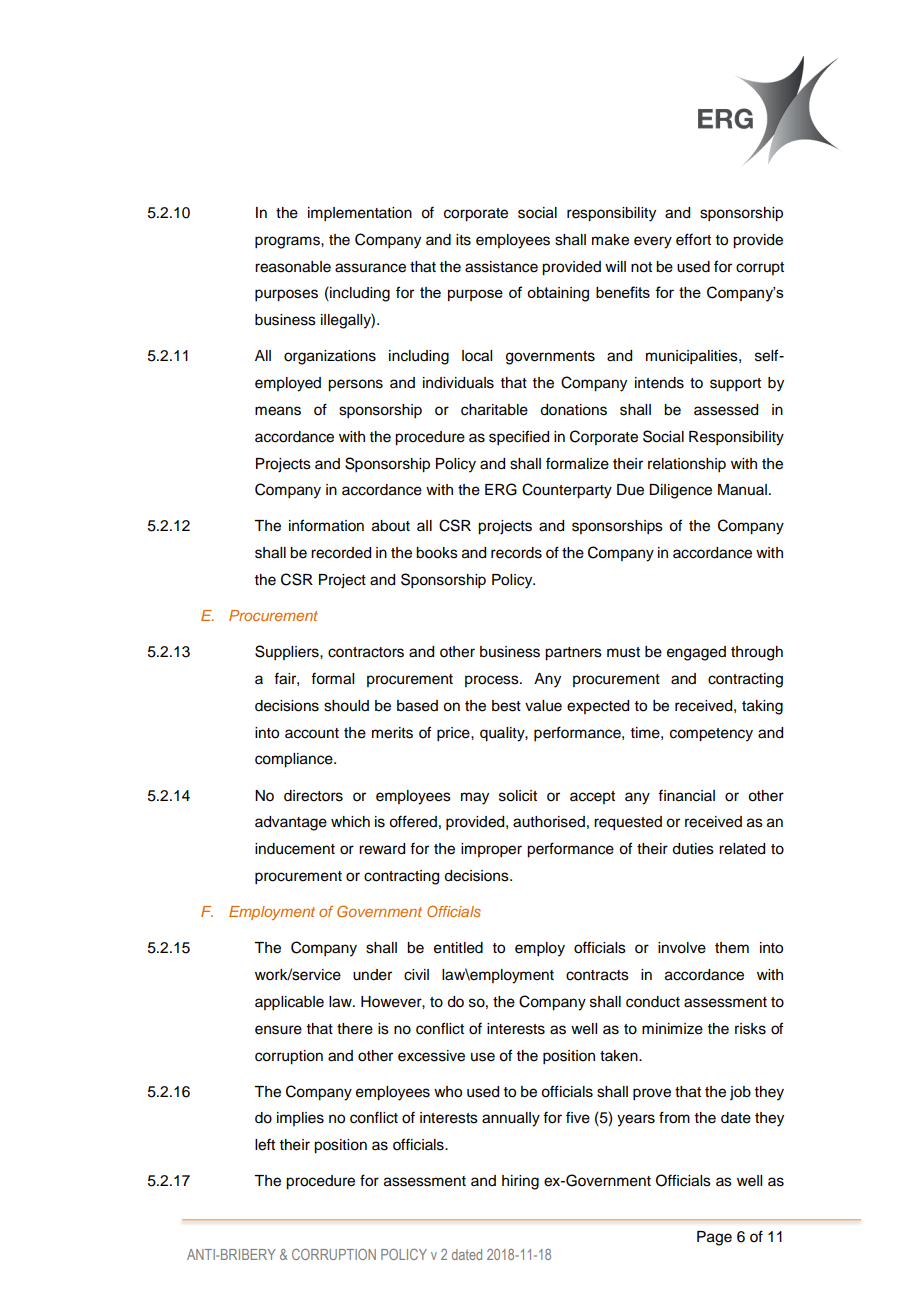  I want to click on involve, so click(682, 948).
